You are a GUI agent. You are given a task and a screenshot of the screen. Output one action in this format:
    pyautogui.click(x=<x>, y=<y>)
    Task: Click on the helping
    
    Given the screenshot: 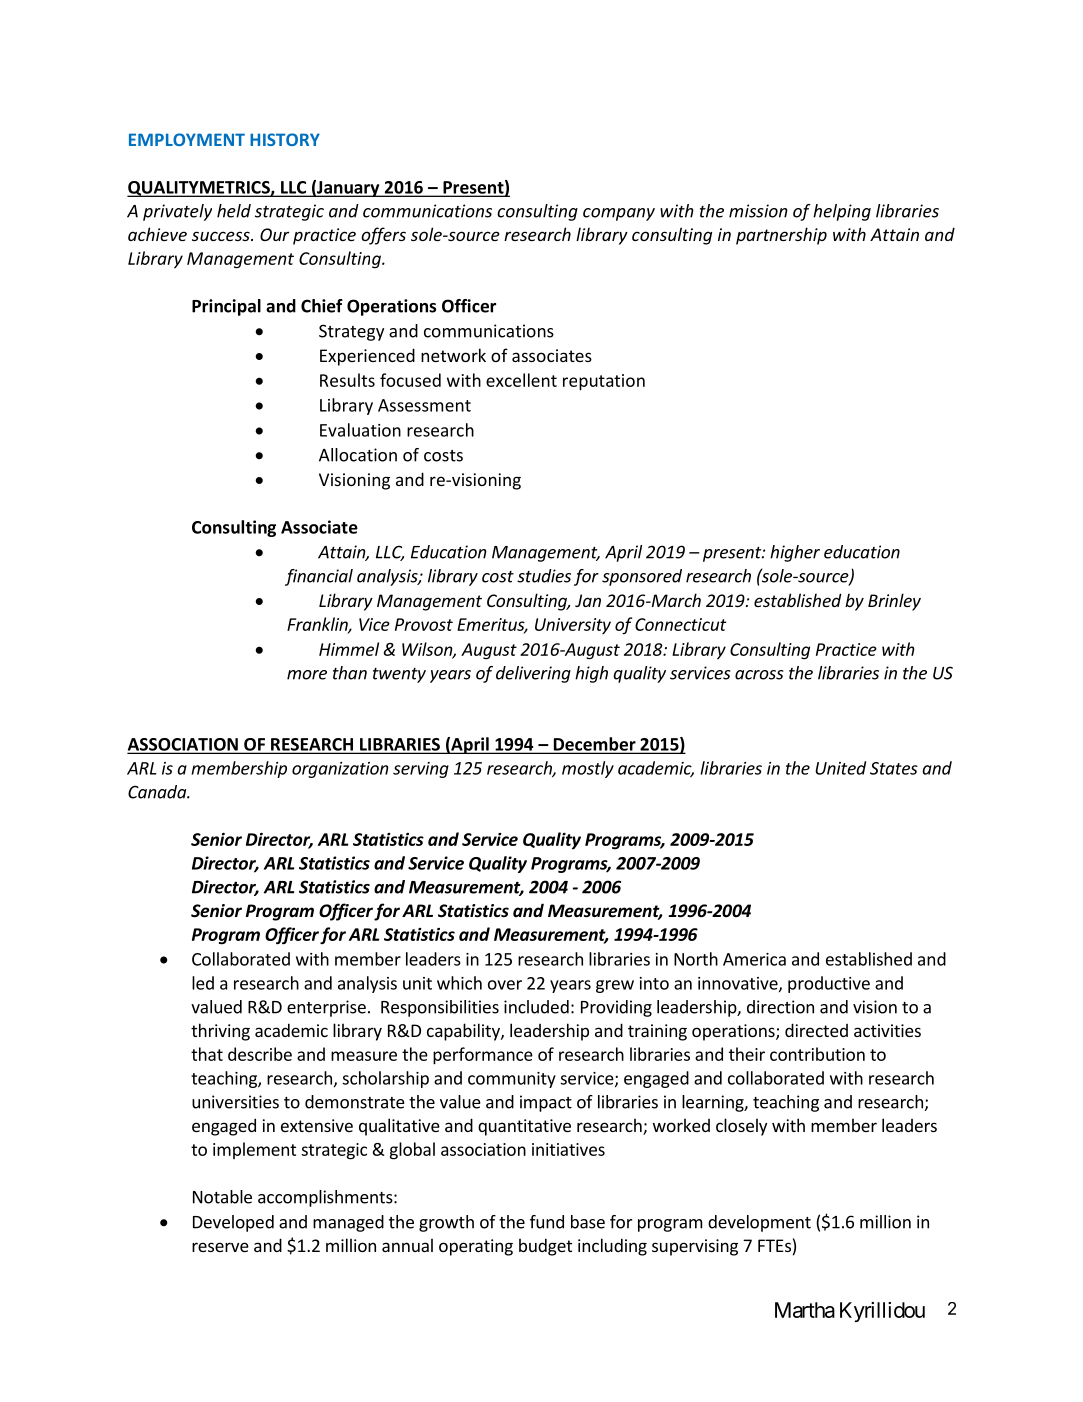 What is the action you would take?
    pyautogui.click(x=842, y=212)
